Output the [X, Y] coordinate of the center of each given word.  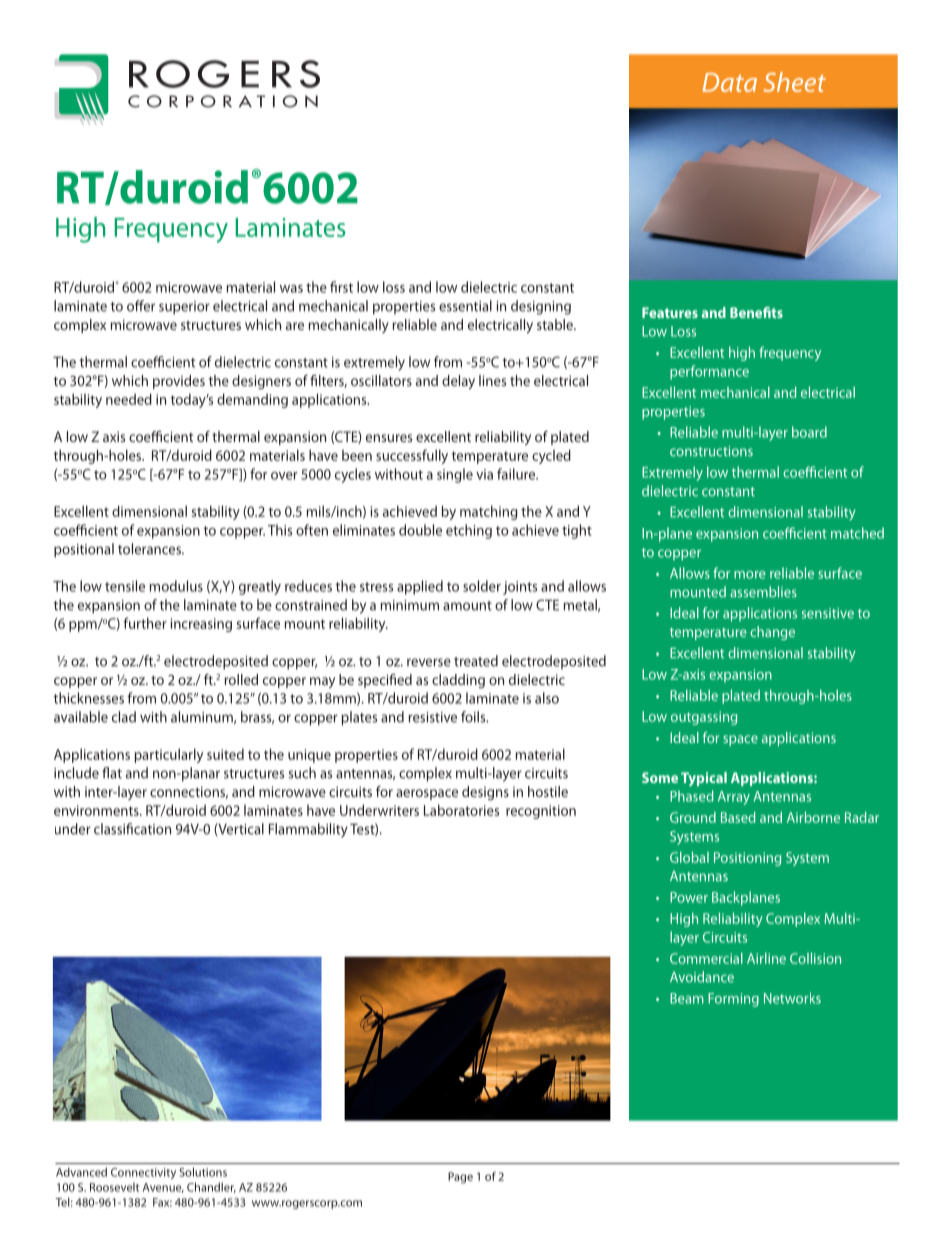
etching [469, 531]
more [750, 575]
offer [141, 306]
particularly [169, 755]
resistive [433, 717]
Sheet [794, 82]
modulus [176, 586]
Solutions [203, 1172]
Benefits [756, 312]
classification [132, 829]
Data [730, 82]
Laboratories [461, 810]
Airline [766, 958]
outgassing [704, 718]
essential [465, 306]
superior [184, 308]
